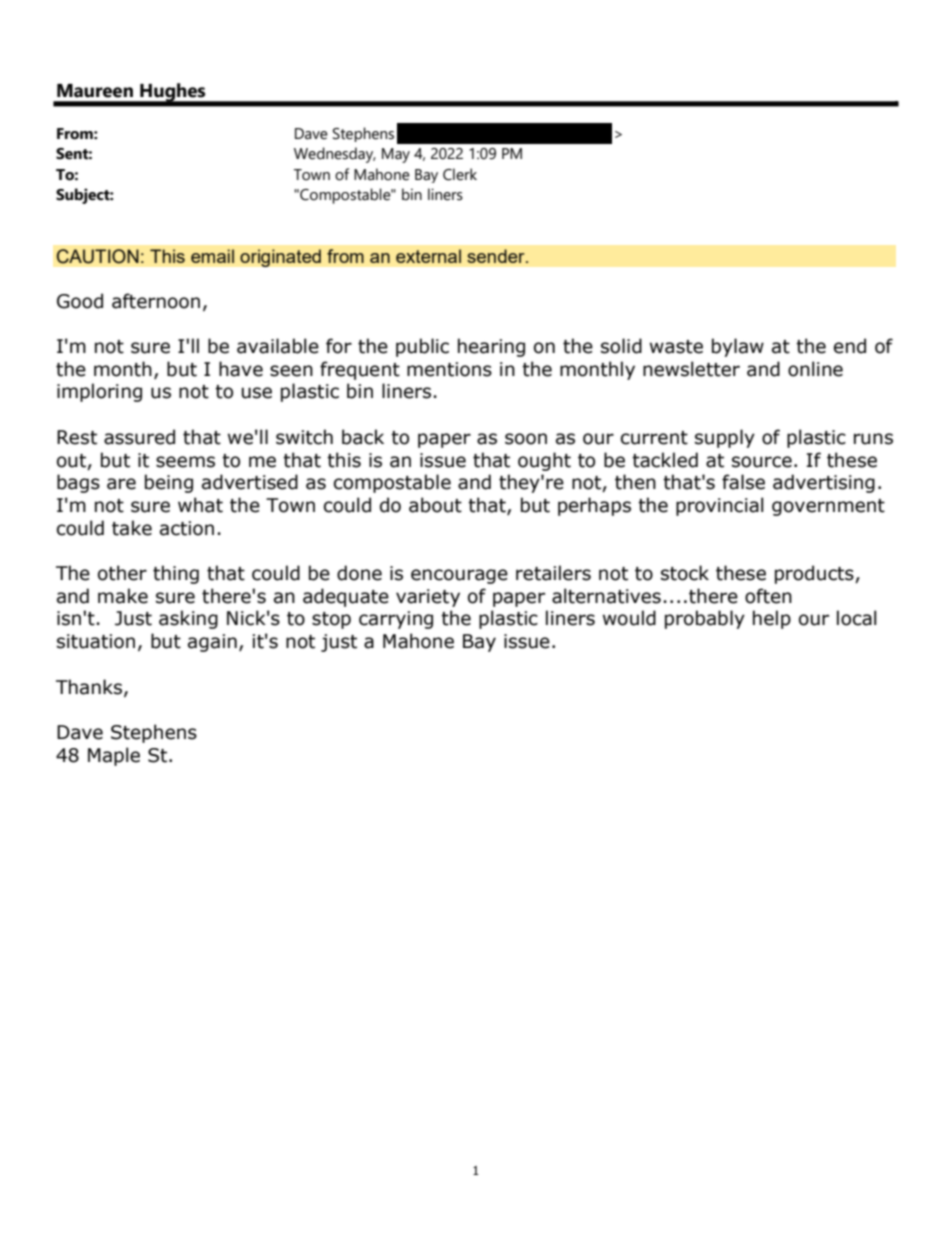 The image size is (952, 1233). Describe the element at coordinates (95, 91) in the screenshot. I see `Maureen` at that location.
